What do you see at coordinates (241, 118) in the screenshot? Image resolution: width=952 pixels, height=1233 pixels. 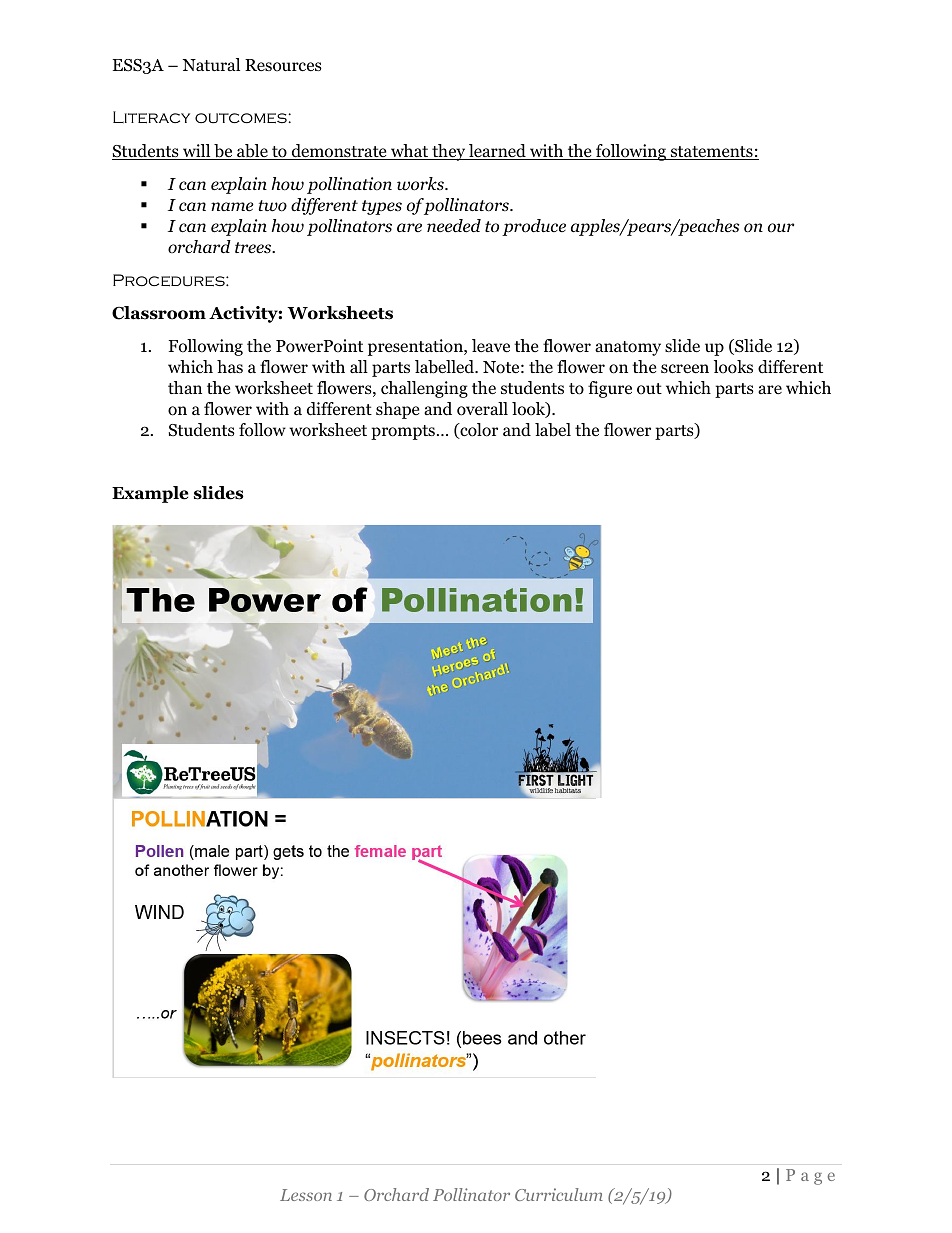 I see `outcomes` at bounding box center [241, 118].
